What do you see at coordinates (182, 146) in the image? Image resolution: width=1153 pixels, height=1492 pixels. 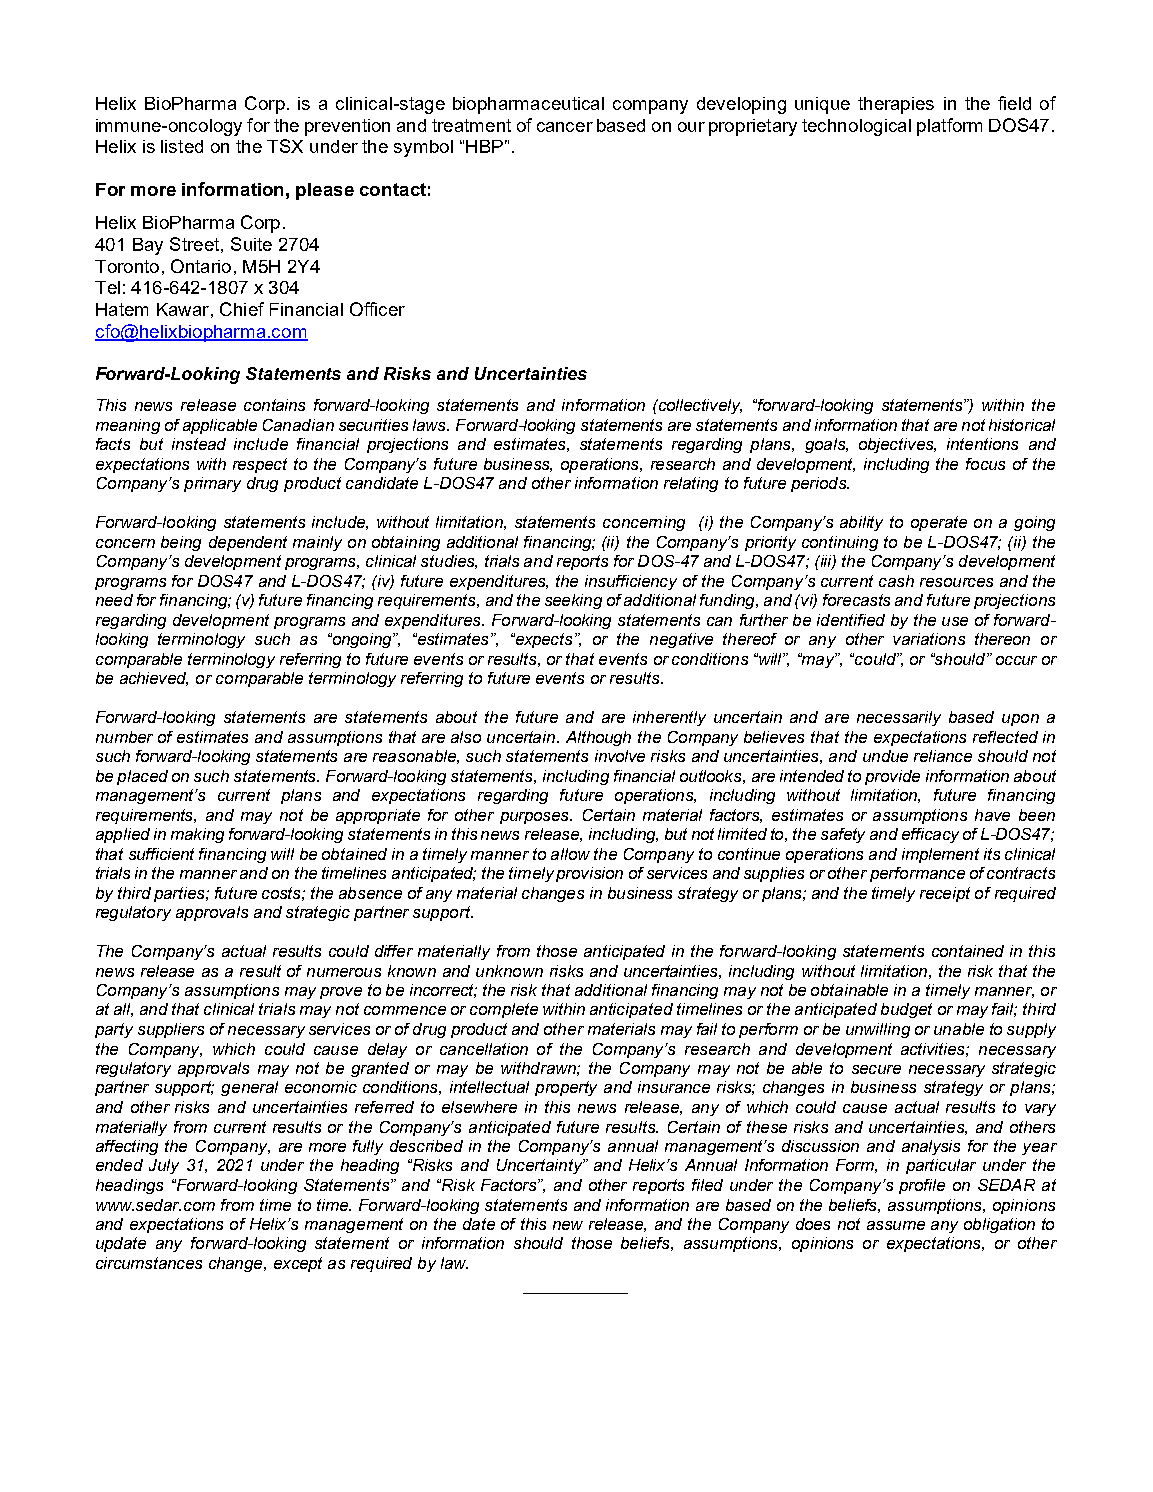 I see `listed` at bounding box center [182, 146].
